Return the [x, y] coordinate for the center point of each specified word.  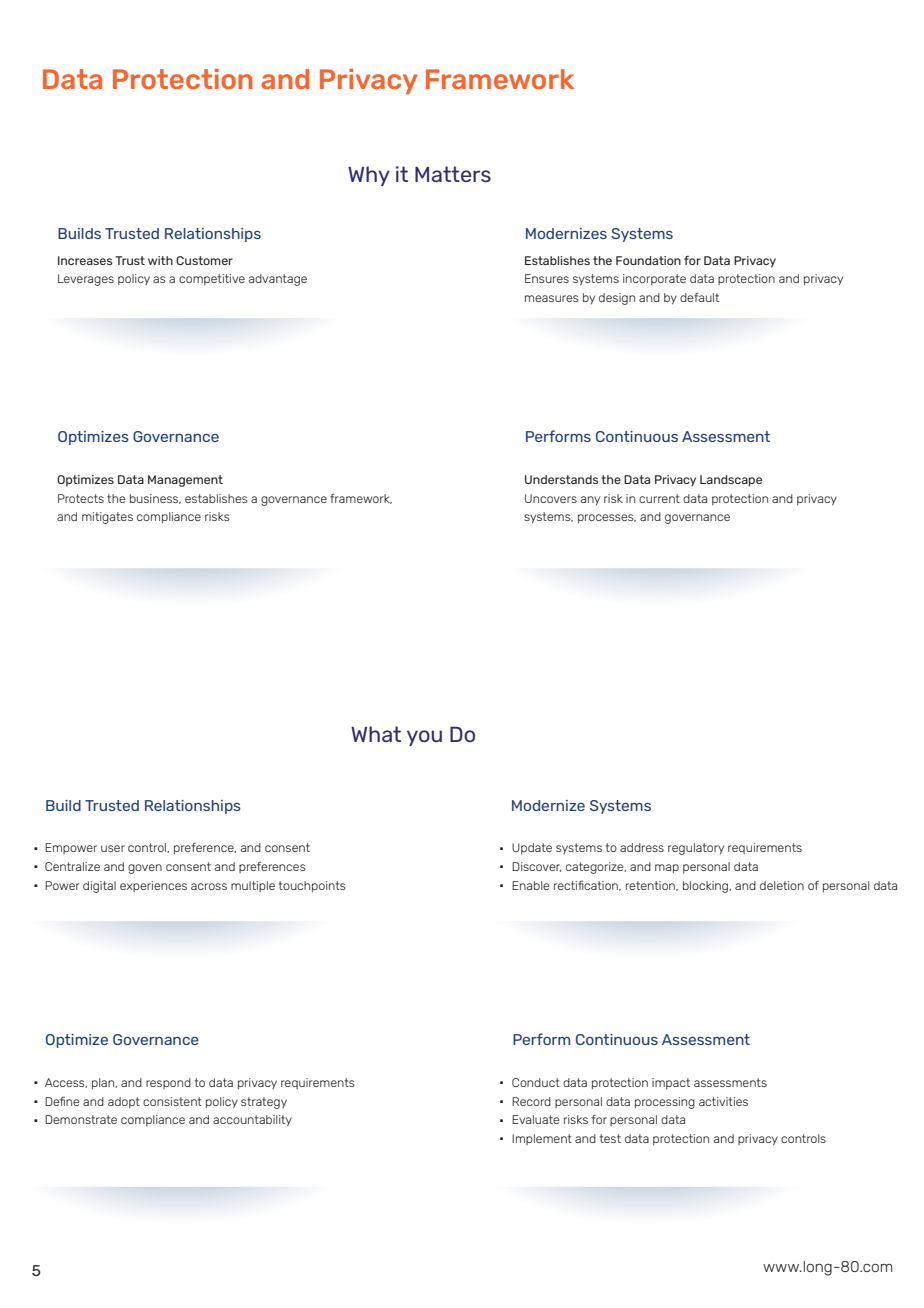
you [424, 738]
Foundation [648, 260]
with [160, 260]
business [155, 499]
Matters [453, 174]
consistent [172, 1101]
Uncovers [551, 498]
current [659, 498]
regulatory [696, 849]
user [113, 848]
